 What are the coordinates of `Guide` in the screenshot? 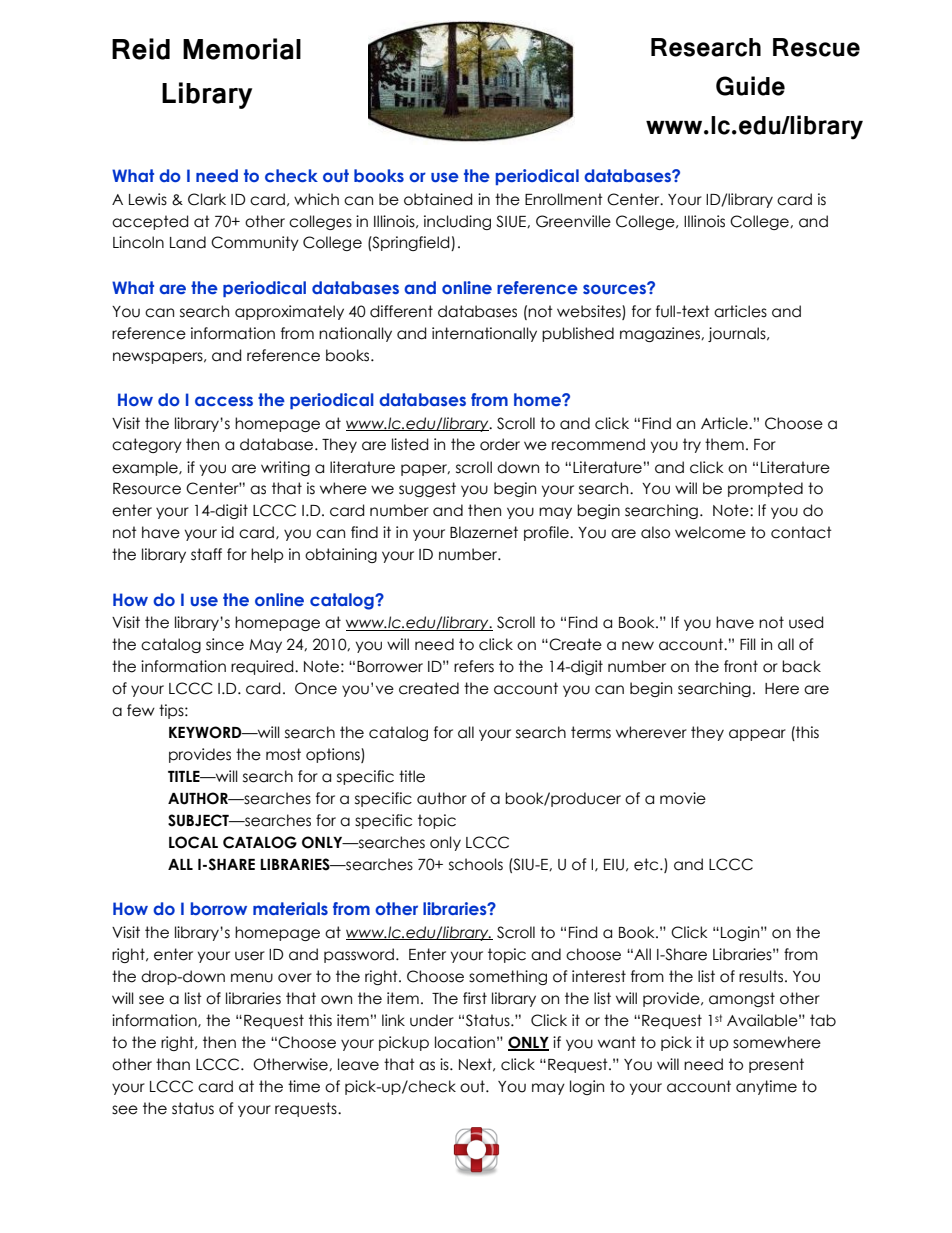 It's located at (750, 86).
